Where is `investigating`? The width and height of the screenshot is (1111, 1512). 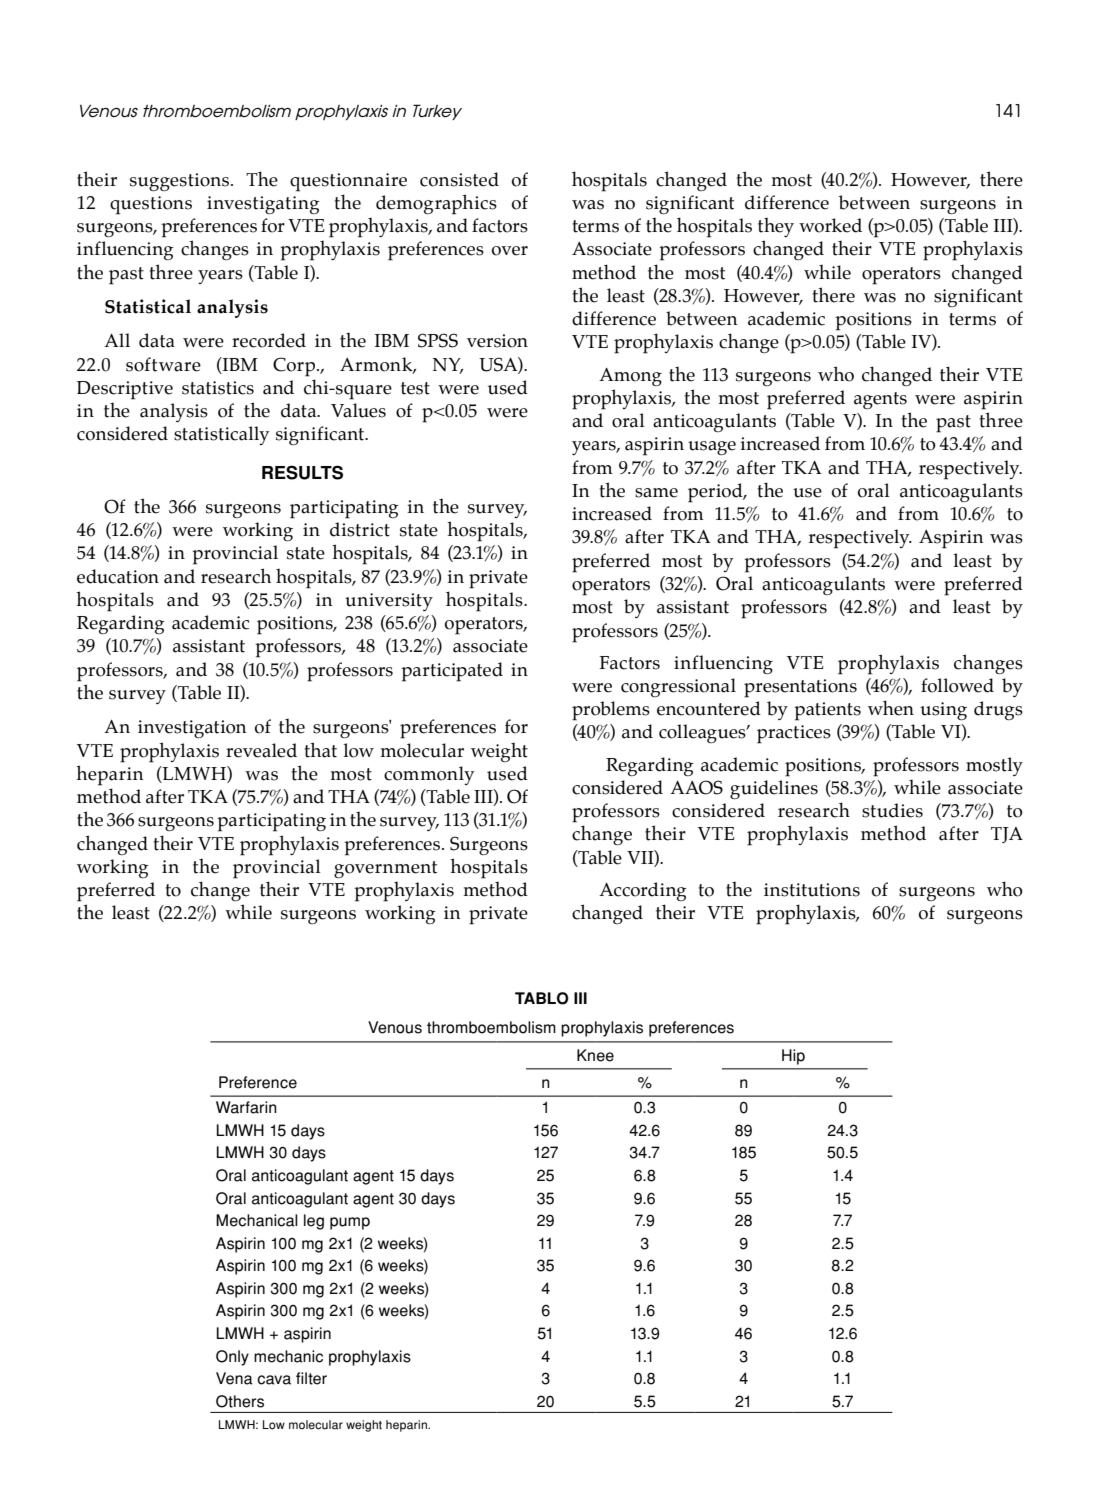 investigating is located at coordinates (263, 205).
